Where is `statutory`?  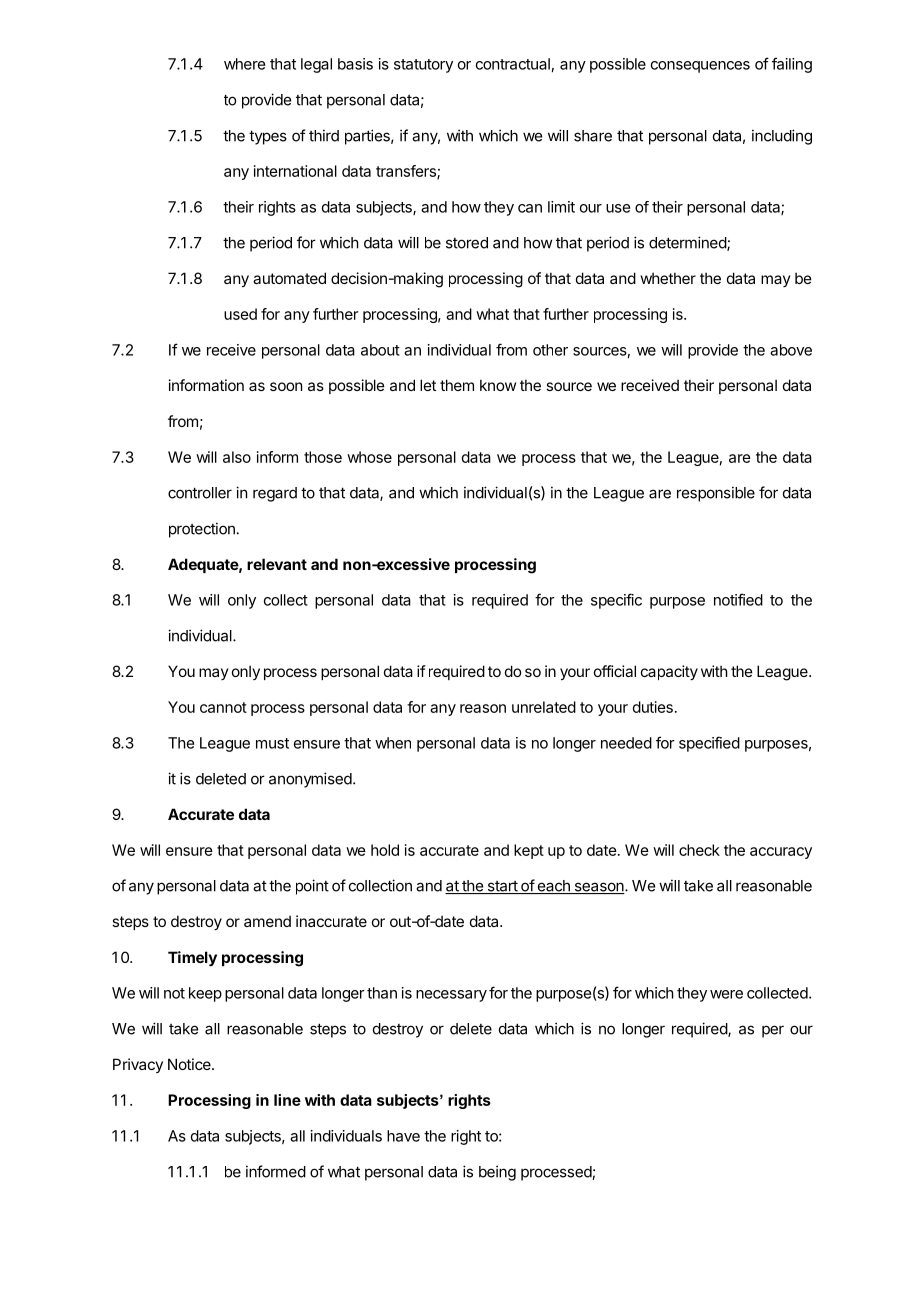 statutory is located at coordinates (423, 66).
